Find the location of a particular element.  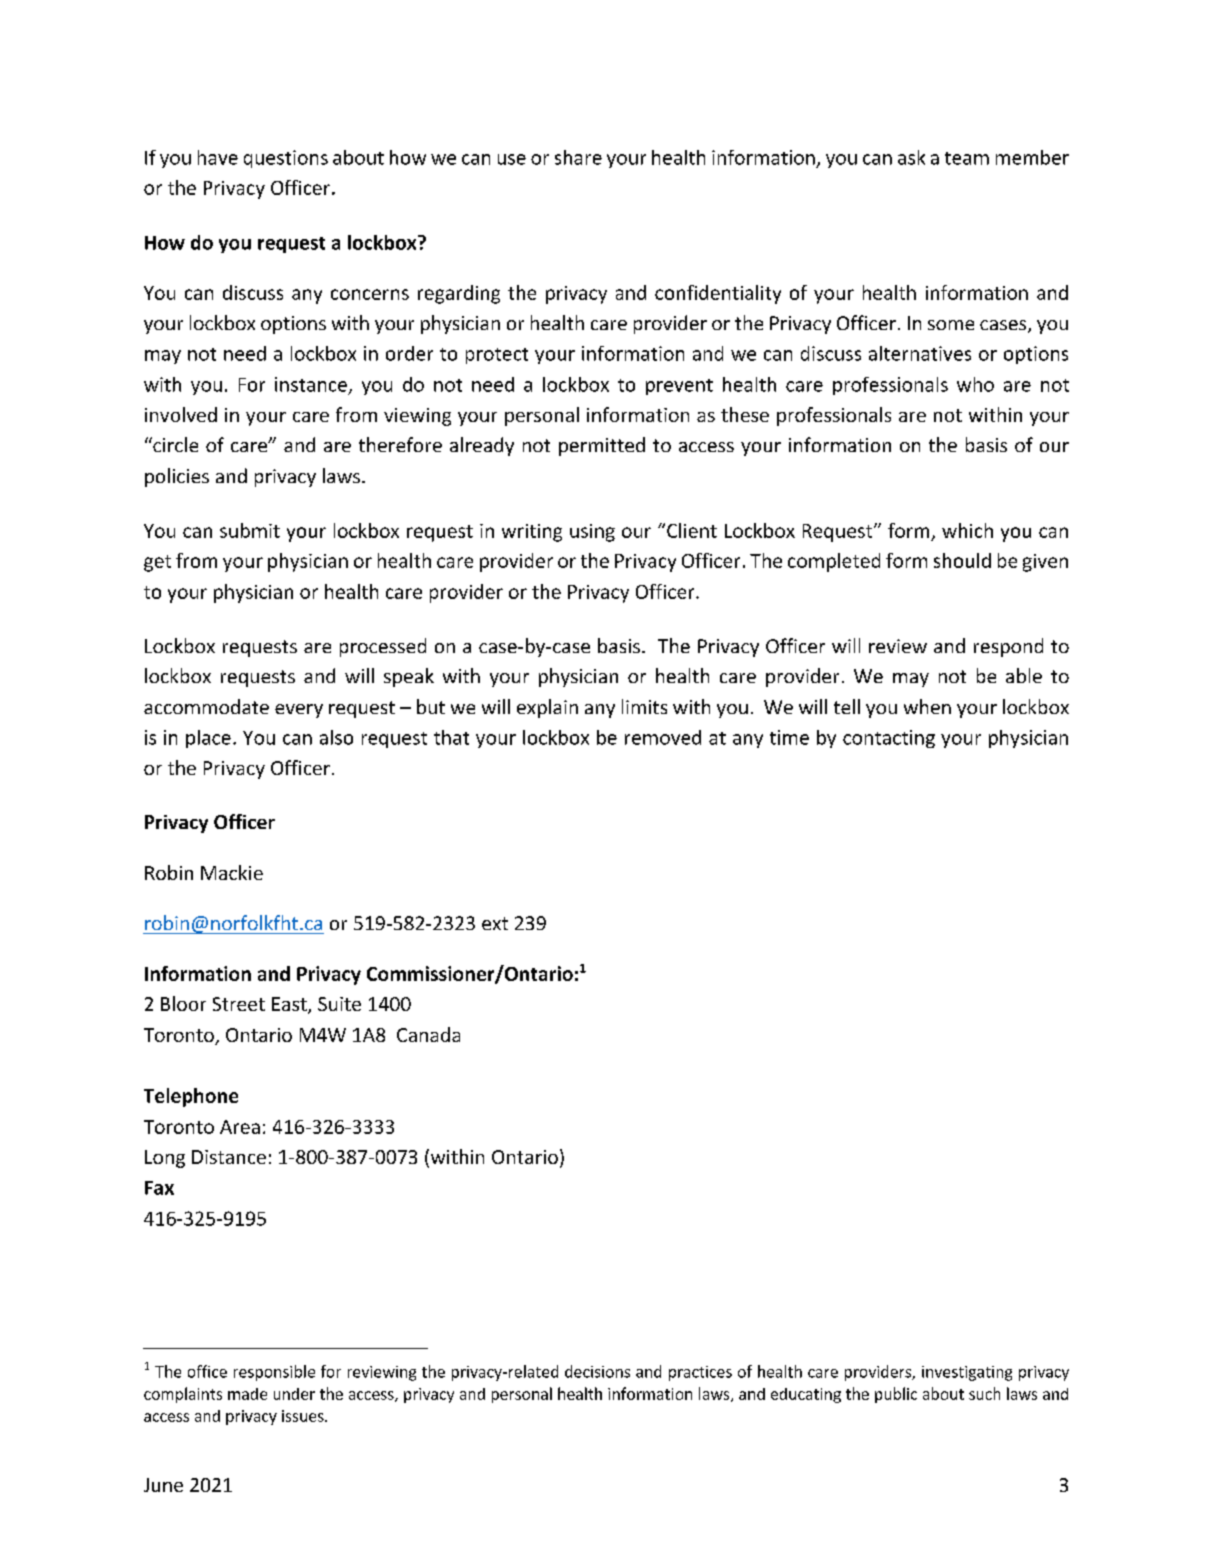

should is located at coordinates (962, 560).
